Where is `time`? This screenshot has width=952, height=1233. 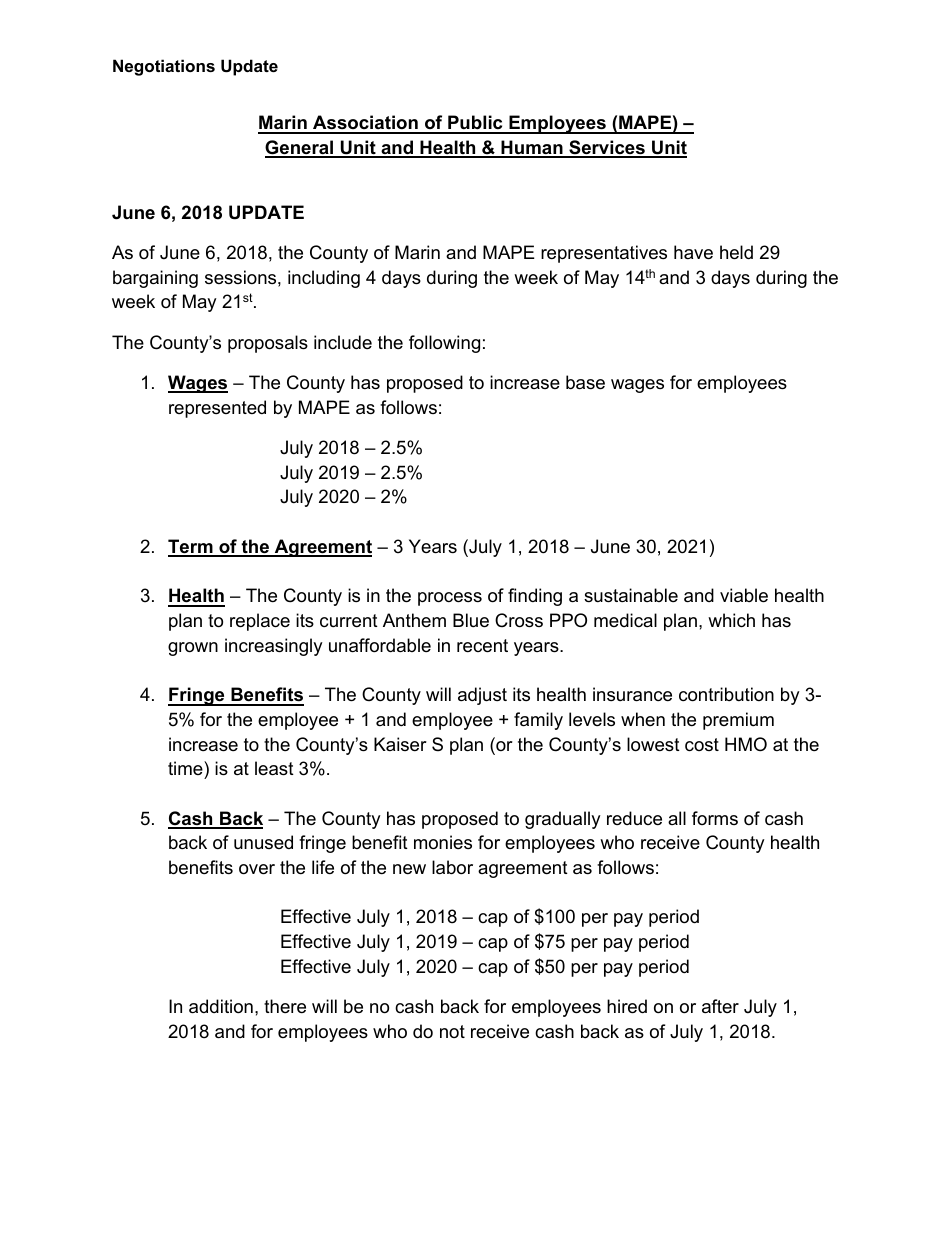 time is located at coordinates (186, 768).
